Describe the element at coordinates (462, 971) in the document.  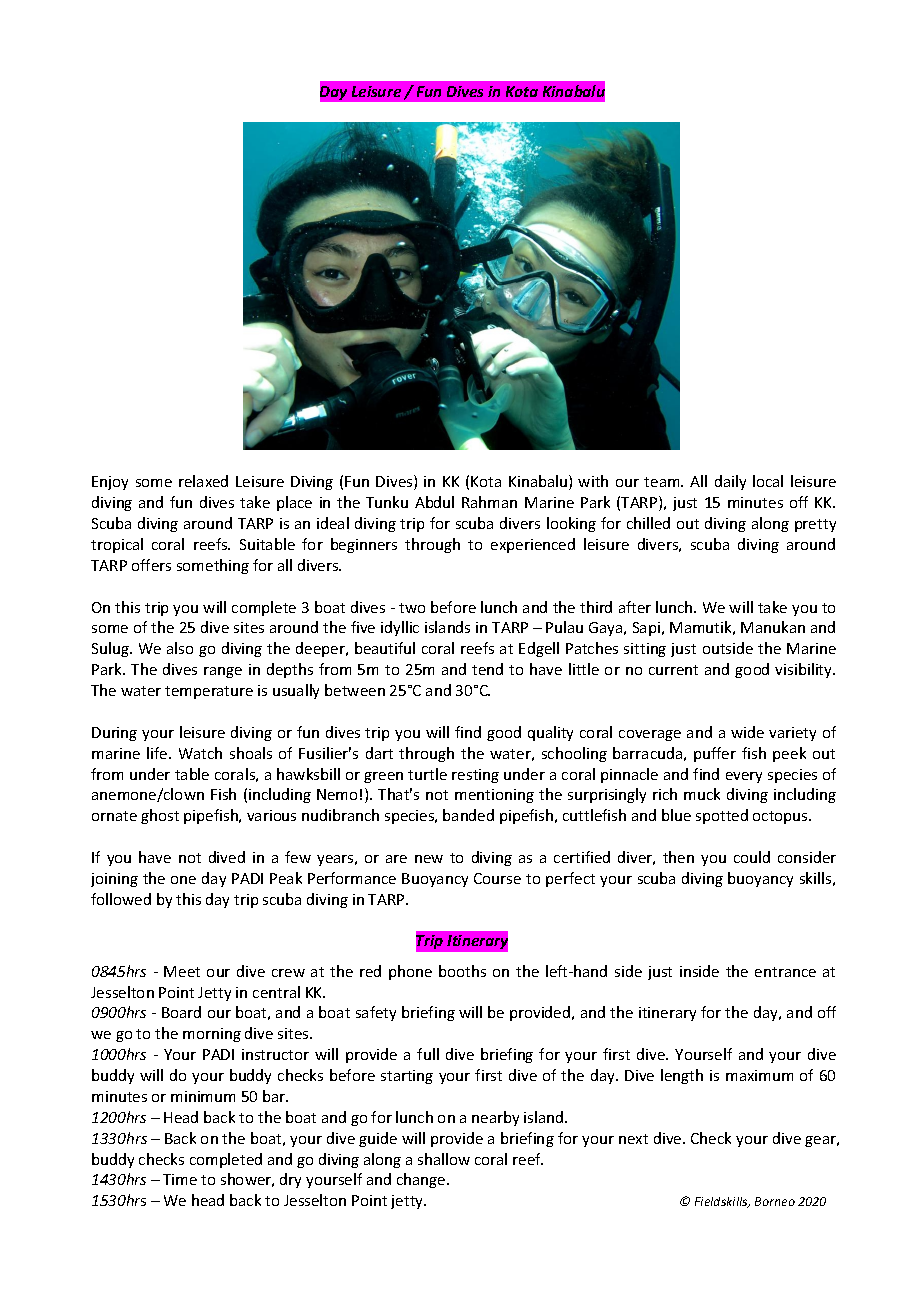
I see `booths` at that location.
